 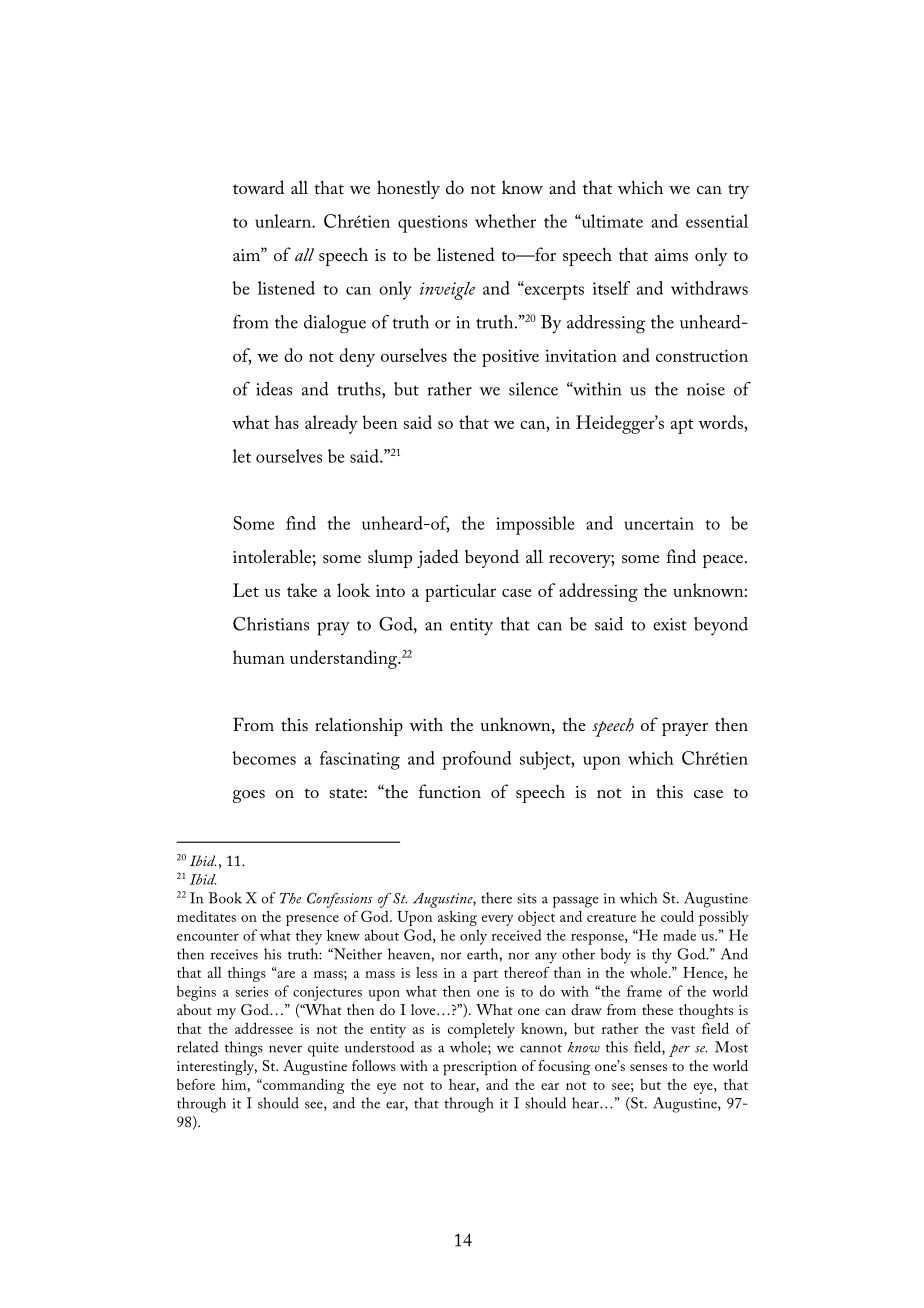 What do you see at coordinates (438, 558) in the screenshot?
I see `jaded` at bounding box center [438, 558].
